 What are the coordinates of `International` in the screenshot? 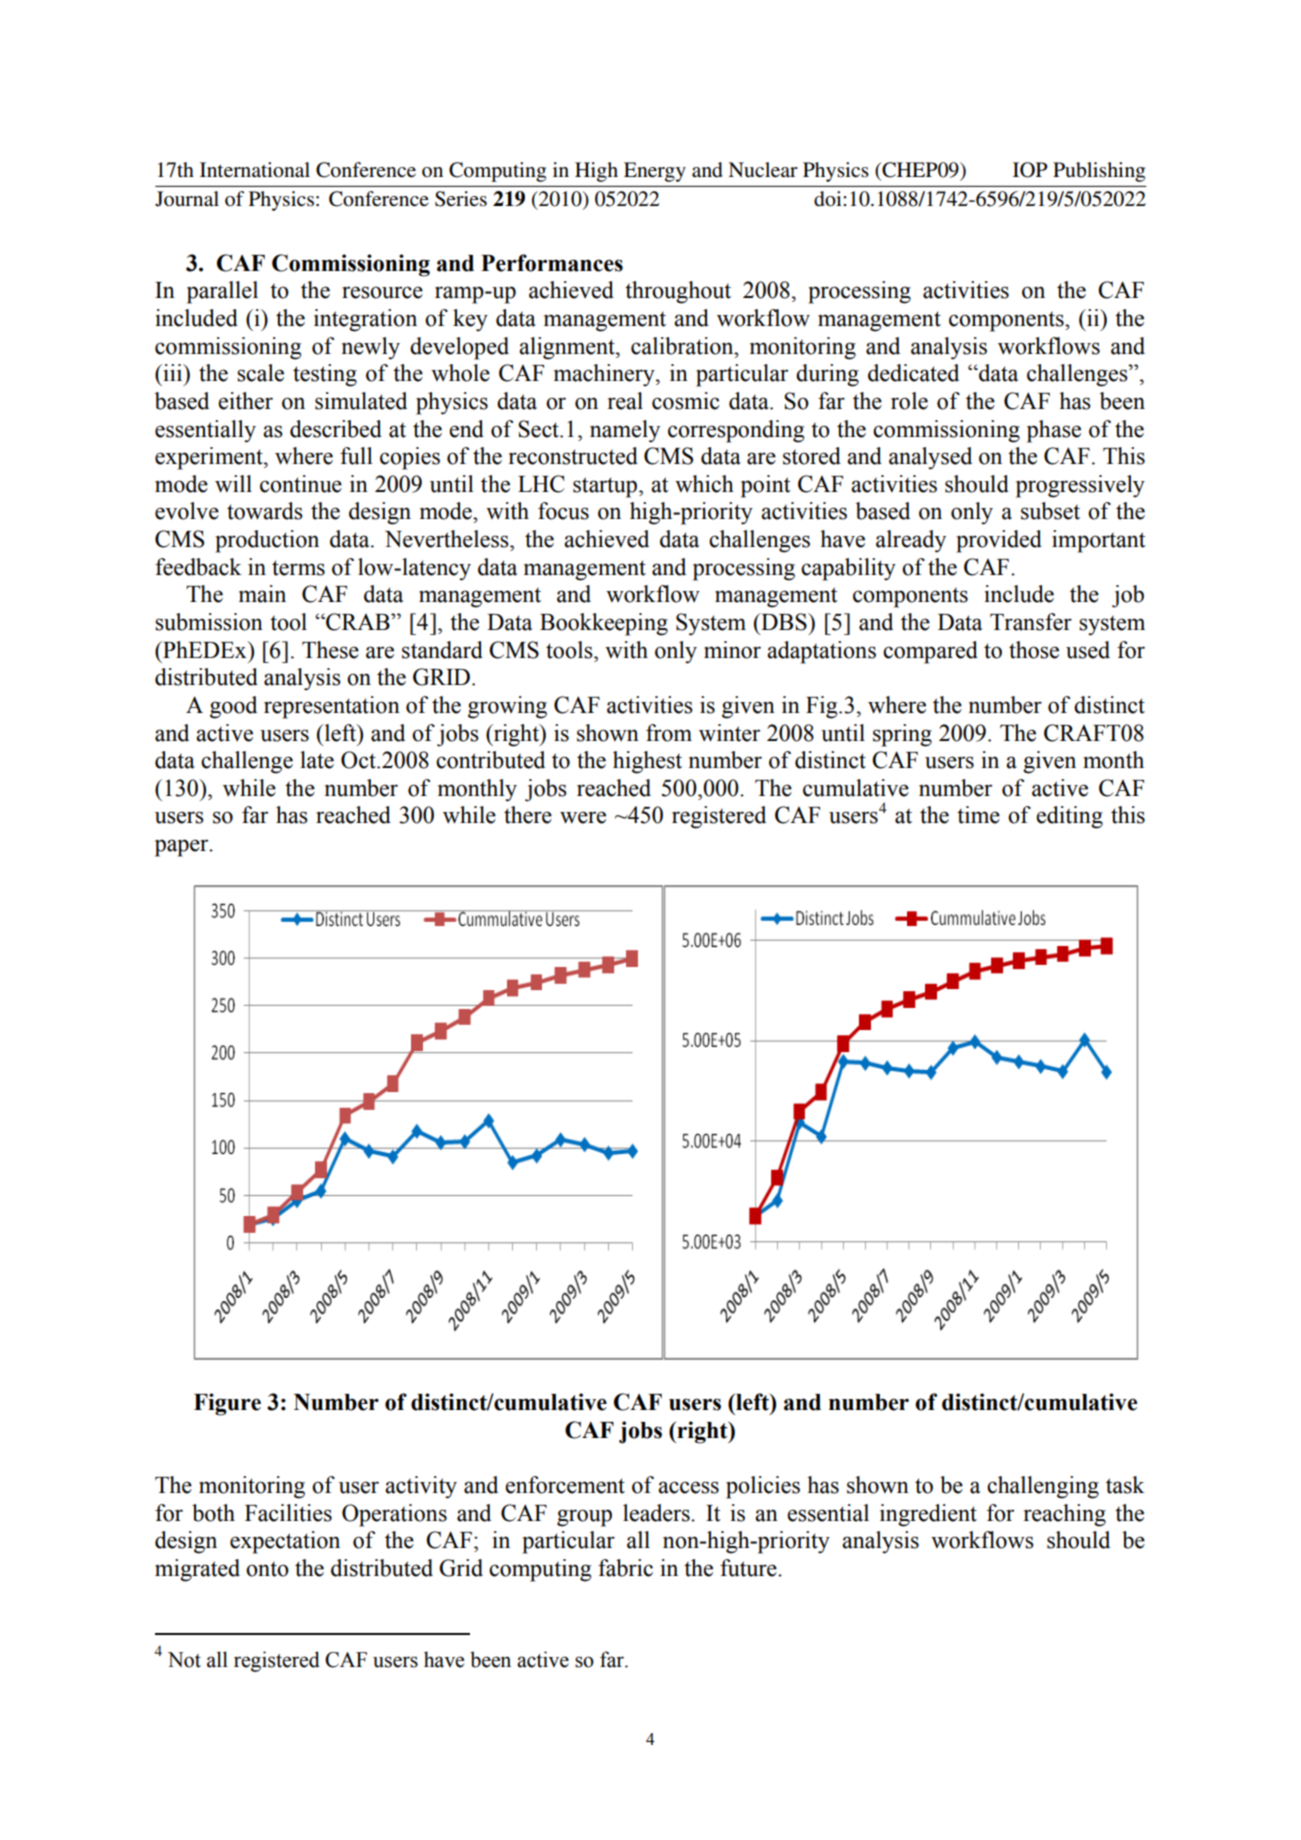 It's located at (255, 170).
